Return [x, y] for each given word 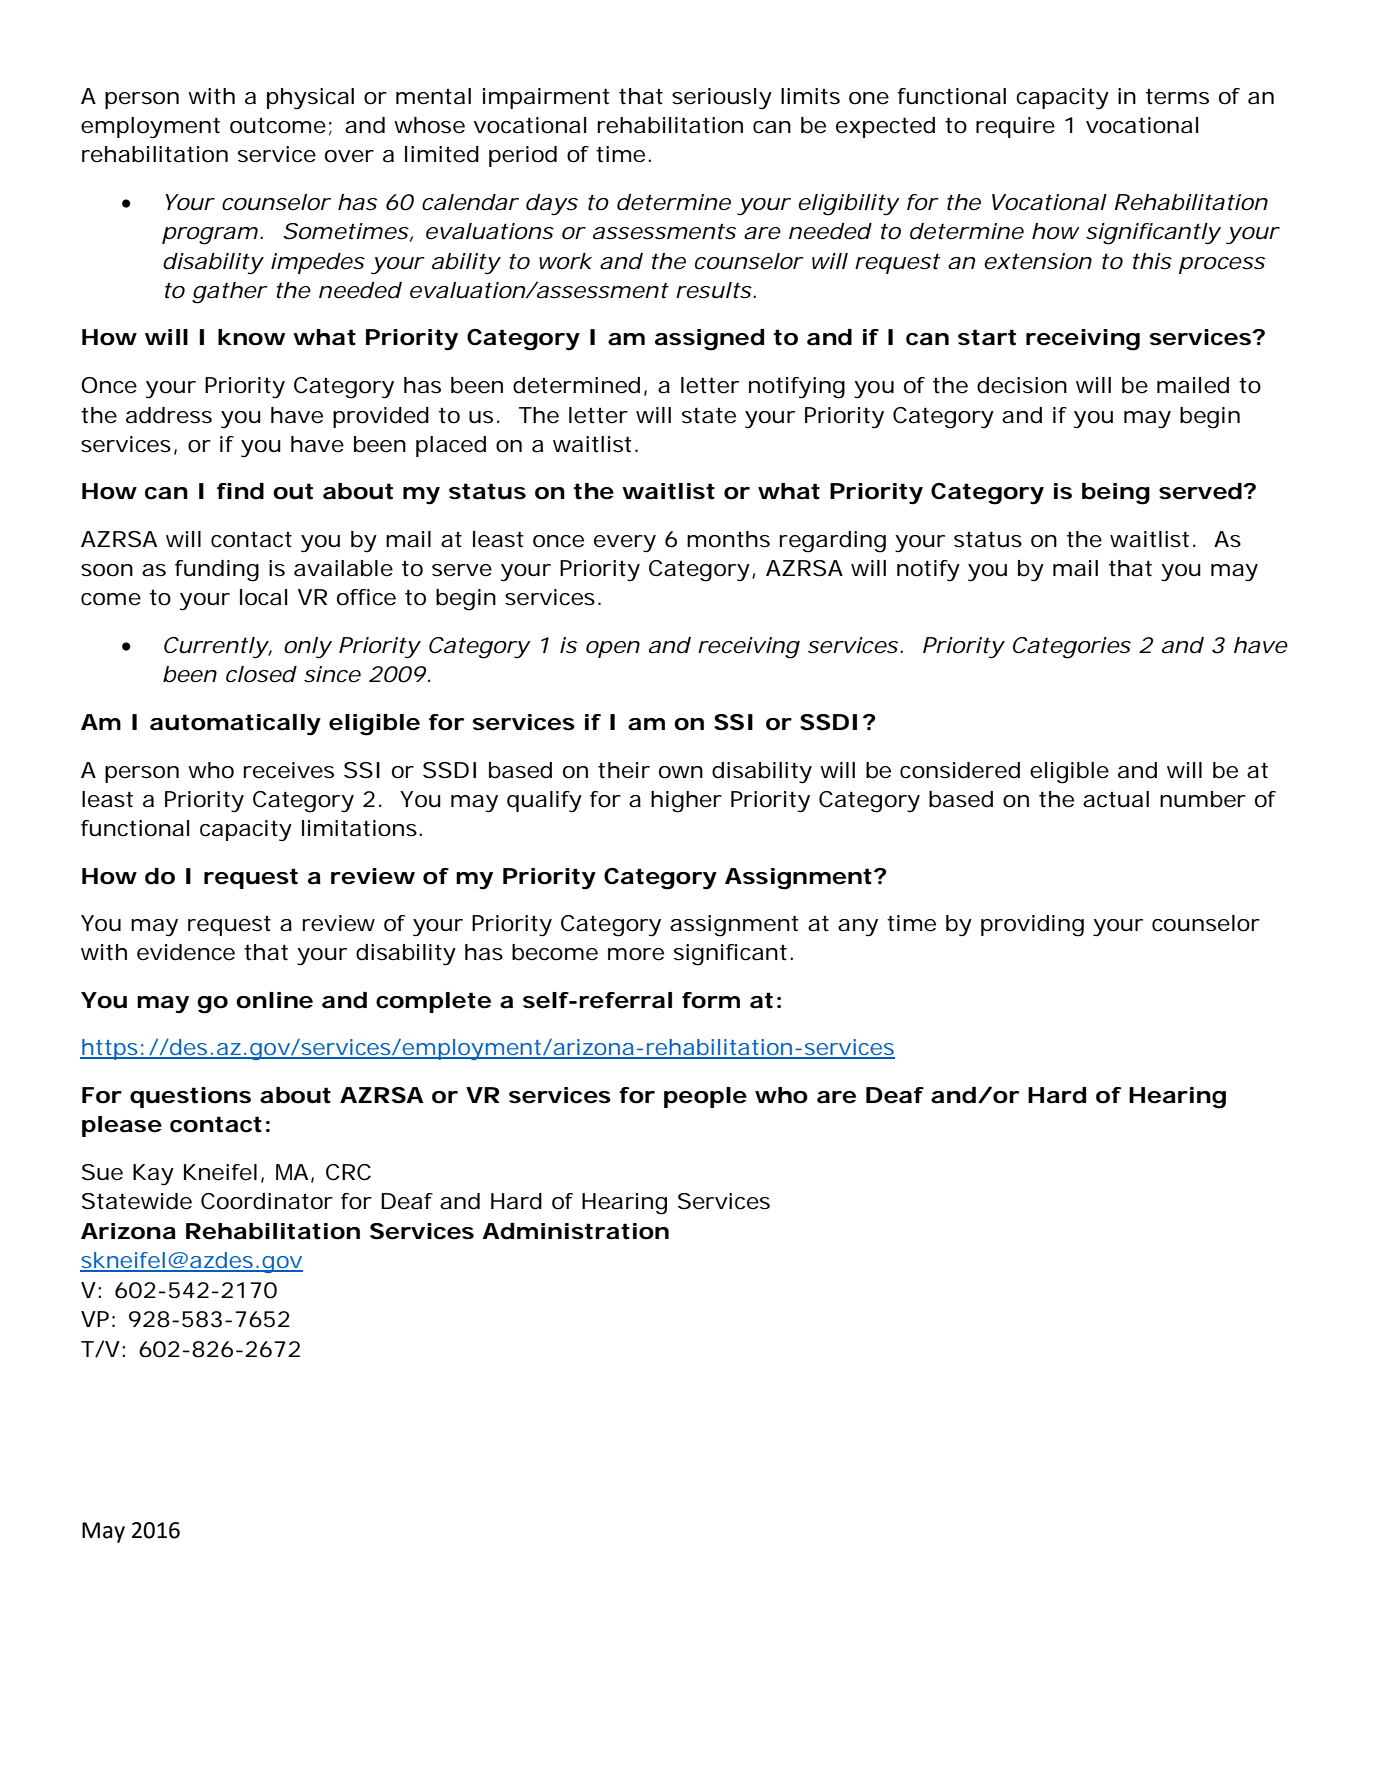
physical [310, 98]
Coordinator [267, 1201]
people [705, 1097]
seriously [722, 98]
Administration [575, 1231]
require [1015, 127]
